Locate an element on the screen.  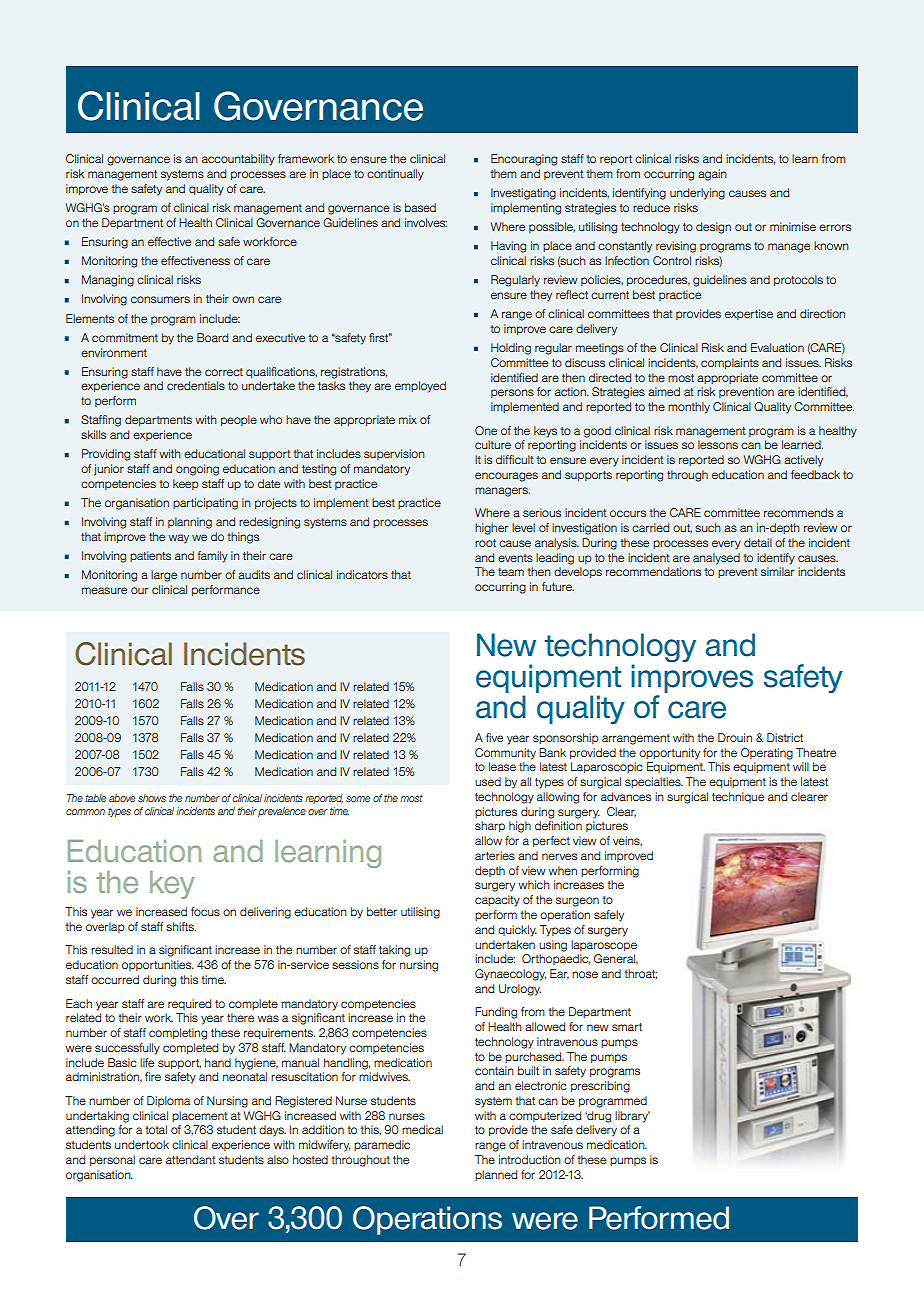
again is located at coordinates (712, 175).
